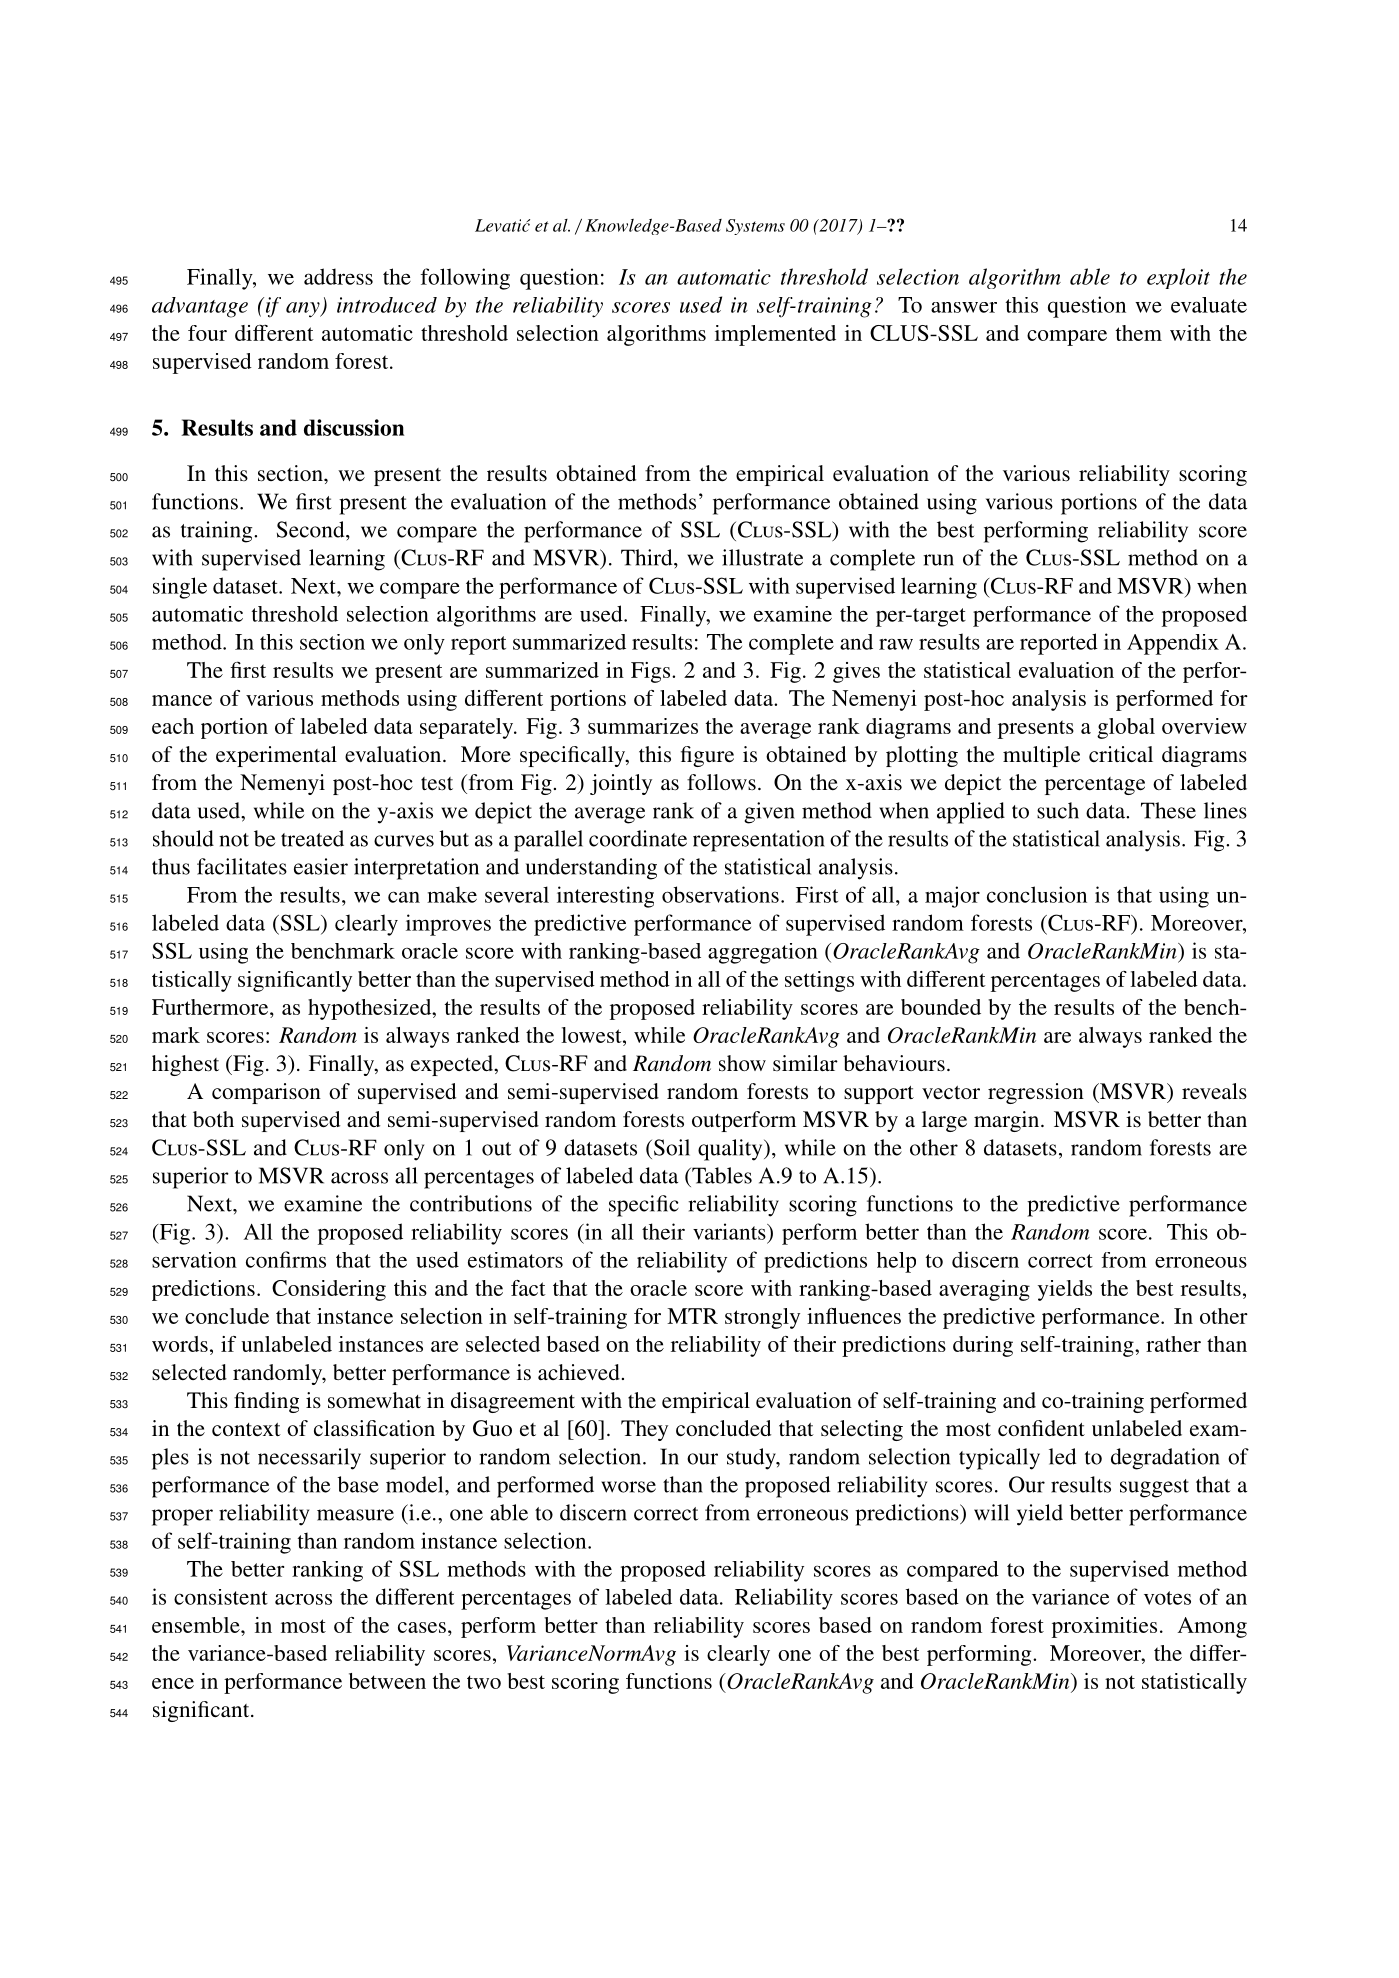 Image resolution: width=1399 pixels, height=1978 pixels. I want to click on MTR, so click(692, 1316).
